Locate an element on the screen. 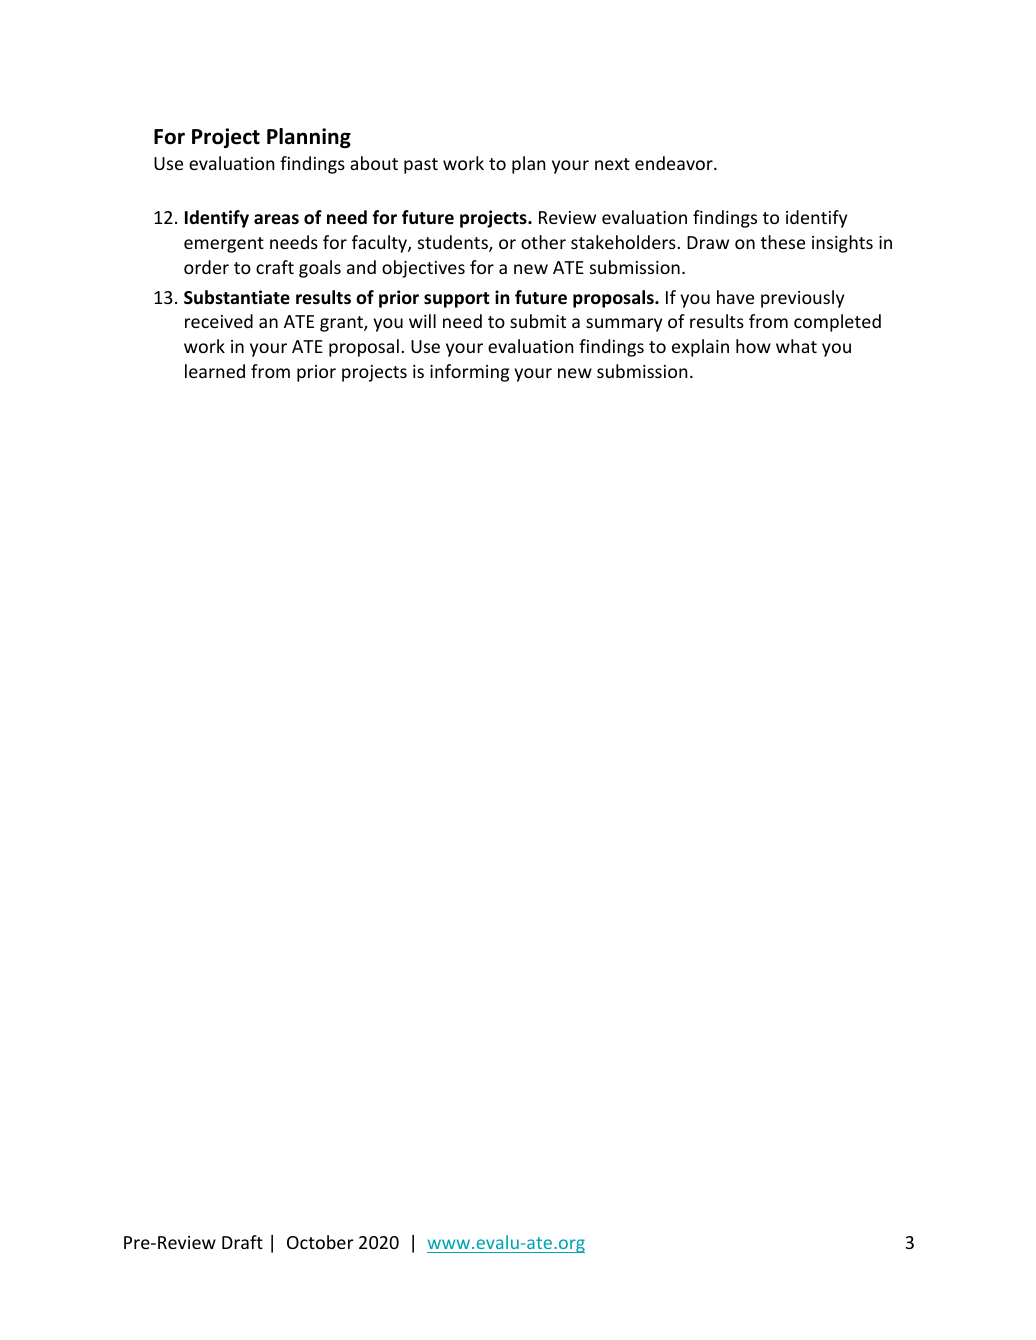 This screenshot has width=1036, height=1340. these is located at coordinates (783, 242).
